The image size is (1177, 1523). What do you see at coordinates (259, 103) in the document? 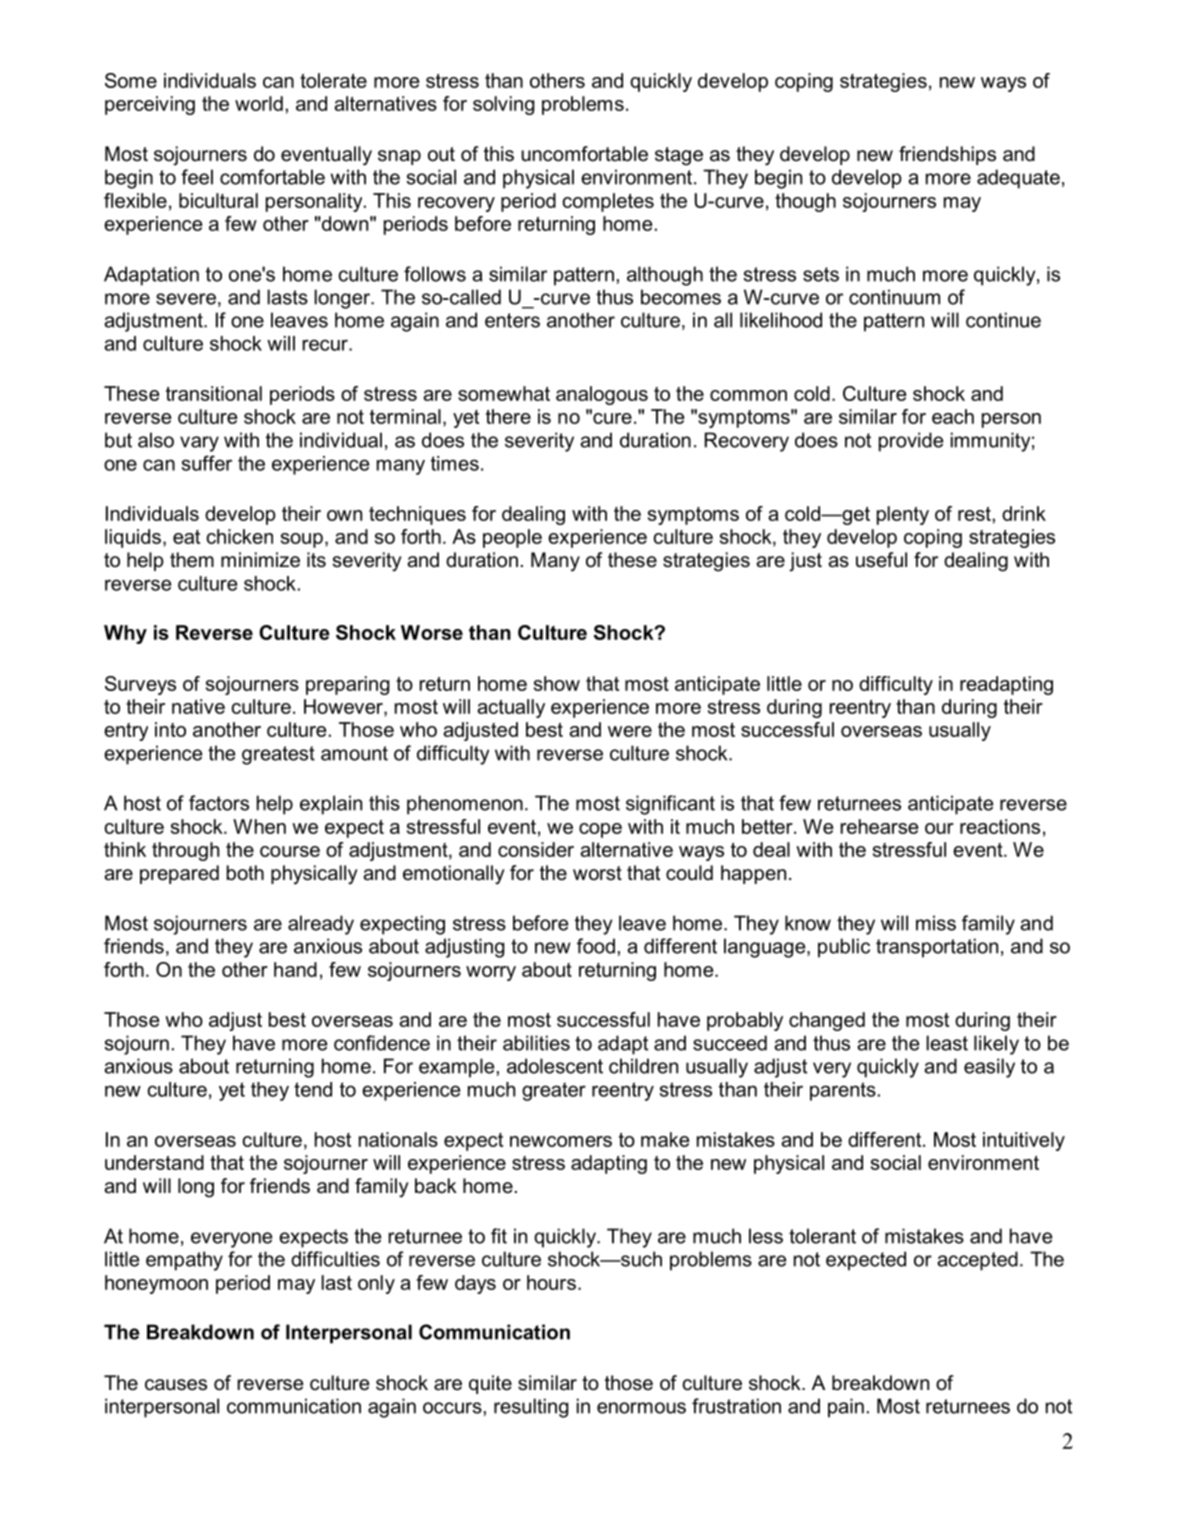
I see `world` at bounding box center [259, 103].
